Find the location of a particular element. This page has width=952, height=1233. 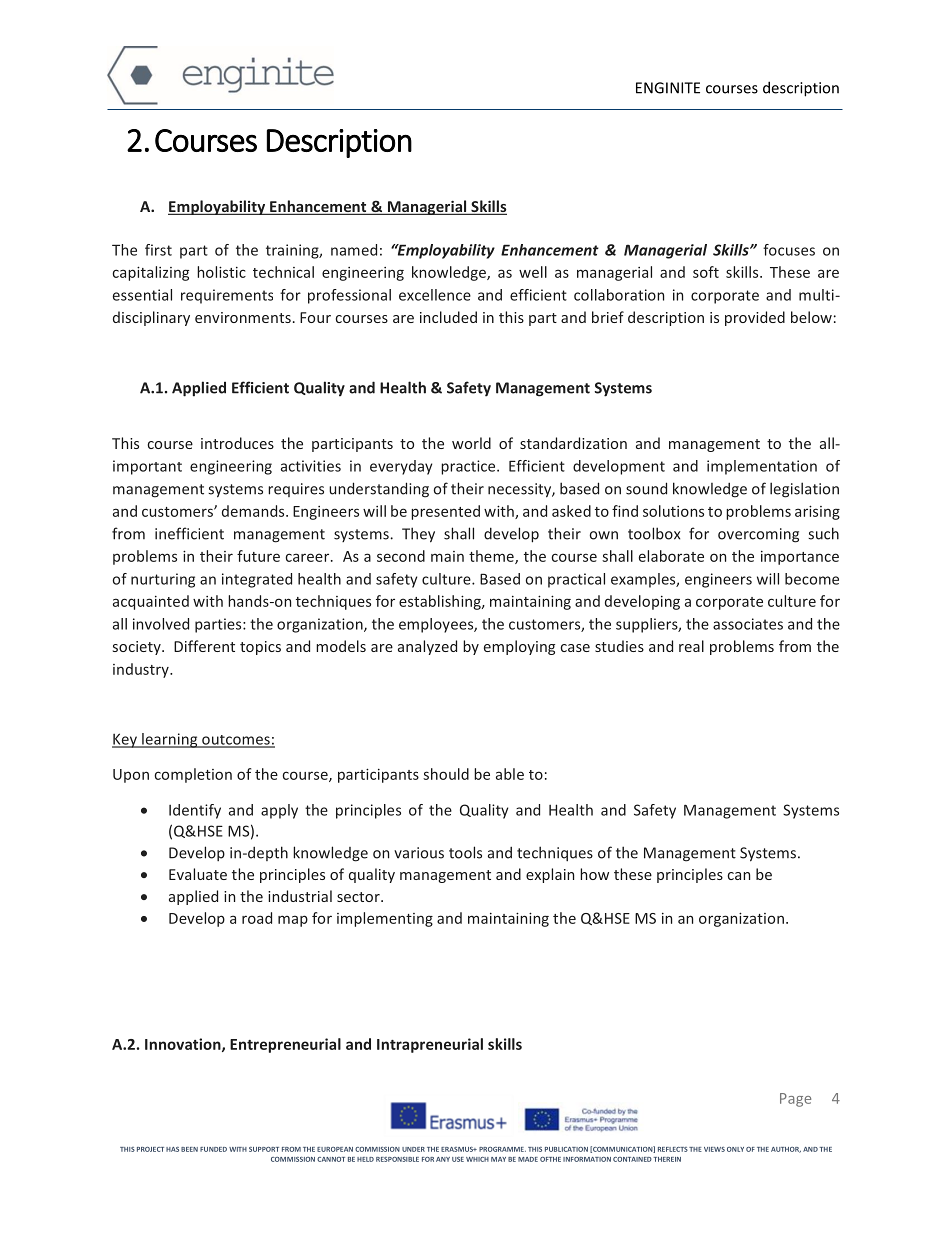

overcoming is located at coordinates (758, 535).
